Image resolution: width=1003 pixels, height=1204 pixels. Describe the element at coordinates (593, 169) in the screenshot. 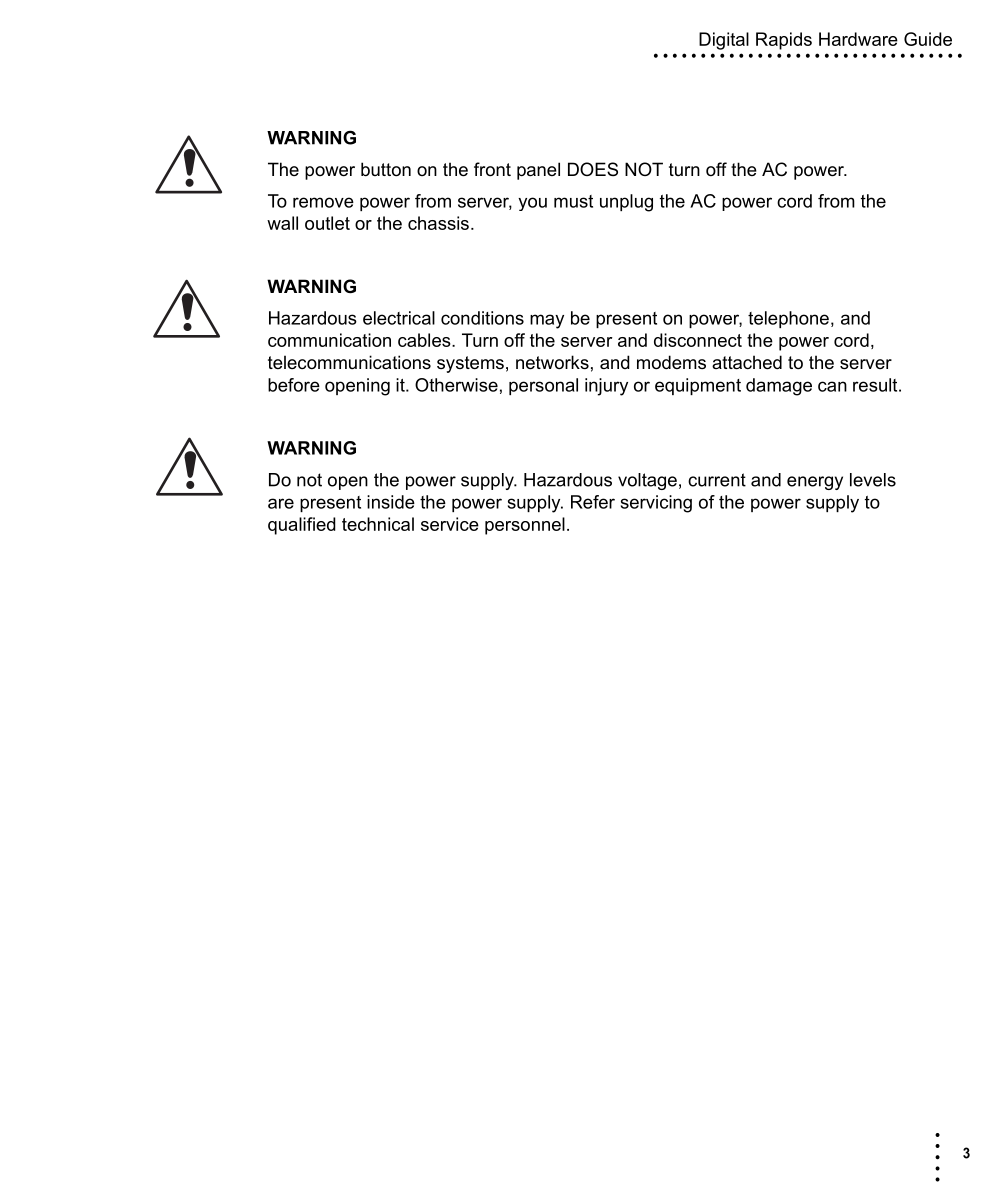

I see `DOES` at that location.
